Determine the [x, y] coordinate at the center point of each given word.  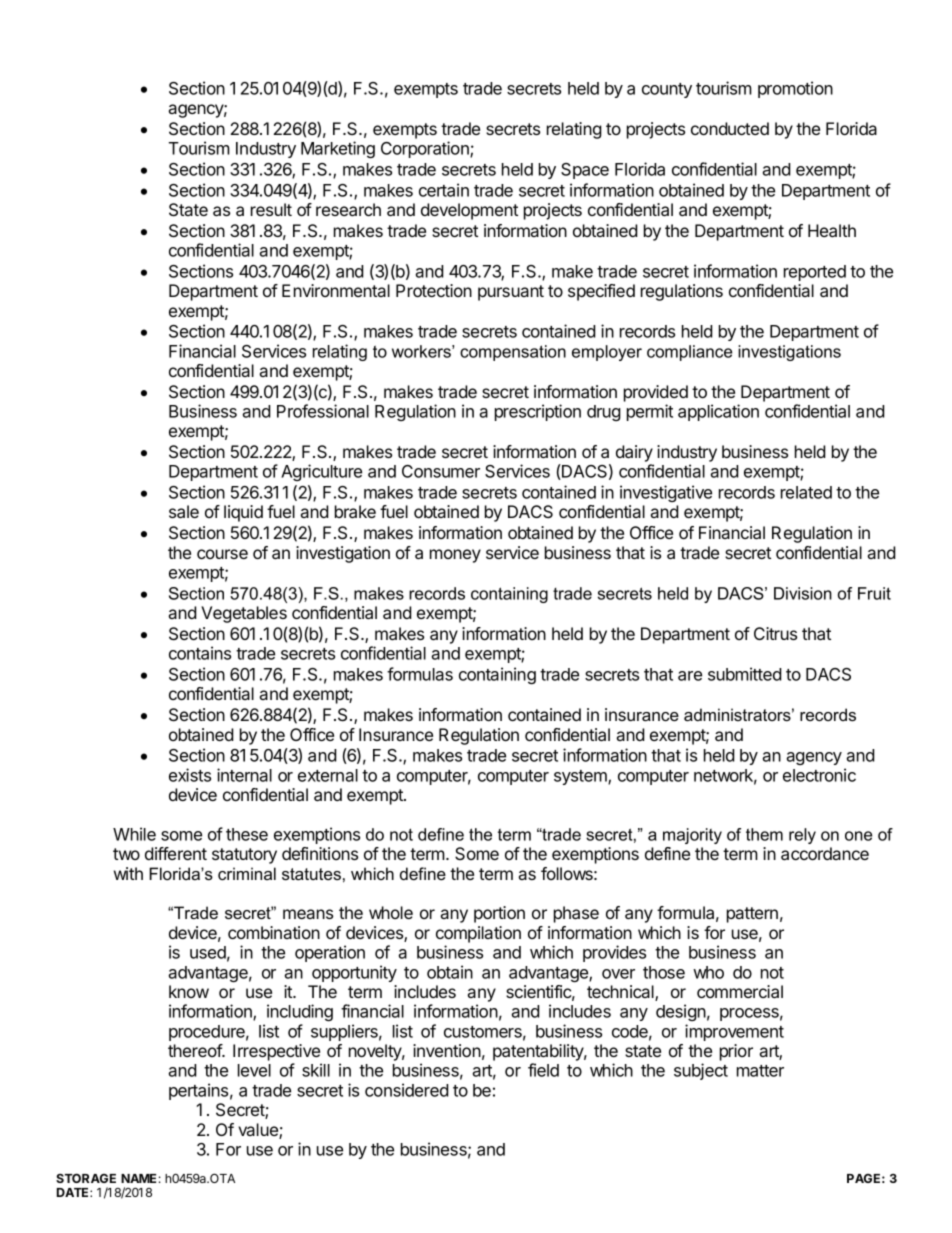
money [455, 556]
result [271, 209]
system [581, 777]
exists [190, 775]
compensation [513, 353]
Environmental [336, 290]
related [806, 492]
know [189, 991]
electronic [819, 775]
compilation [478, 934]
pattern [752, 915]
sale [184, 511]
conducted [730, 128]
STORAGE [86, 1178]
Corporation [426, 149]
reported [815, 273]
